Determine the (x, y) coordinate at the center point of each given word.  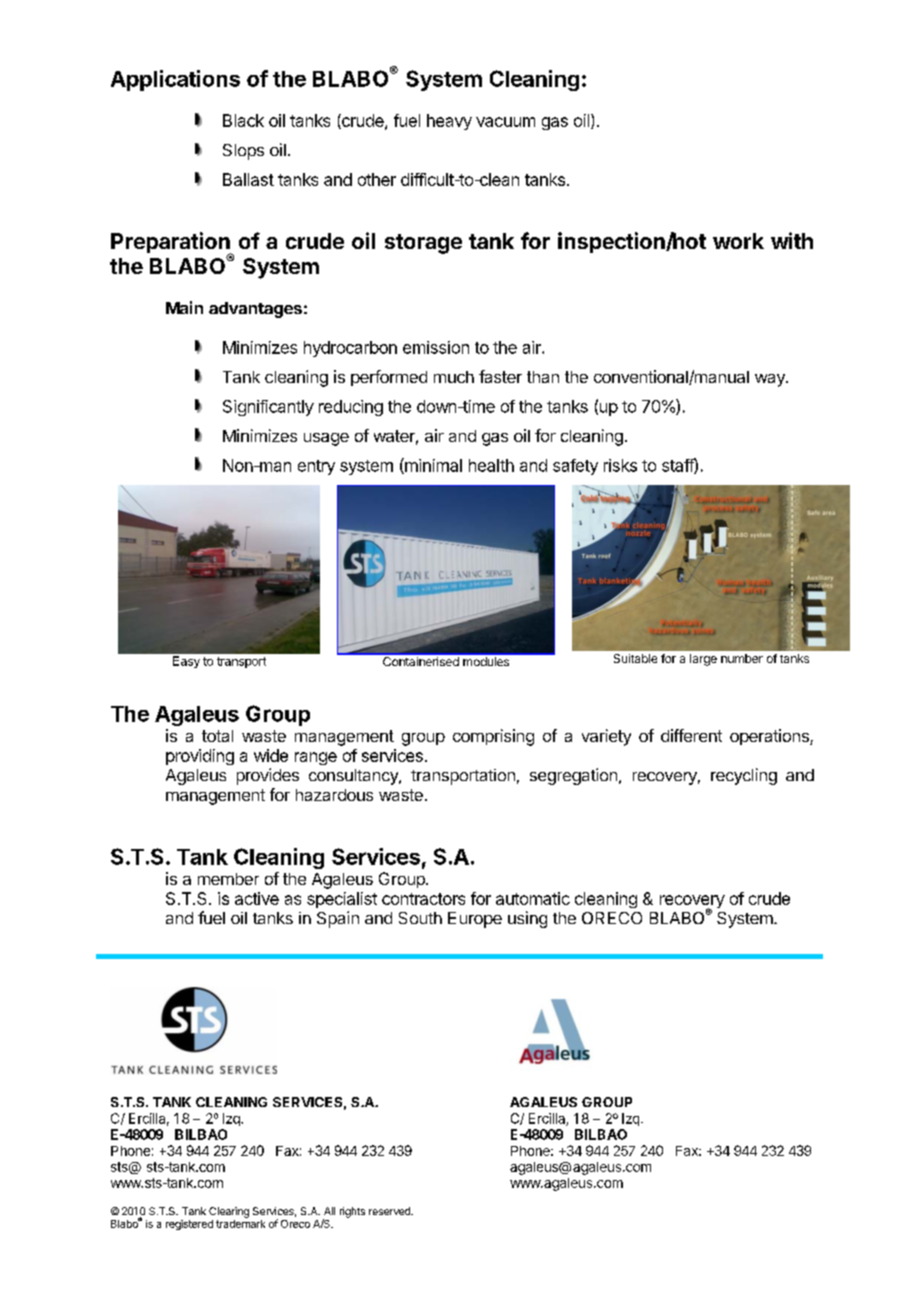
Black (243, 120)
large (703, 660)
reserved (390, 1211)
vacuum (505, 122)
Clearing (229, 1212)
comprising (493, 737)
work (738, 241)
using (527, 919)
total (217, 736)
